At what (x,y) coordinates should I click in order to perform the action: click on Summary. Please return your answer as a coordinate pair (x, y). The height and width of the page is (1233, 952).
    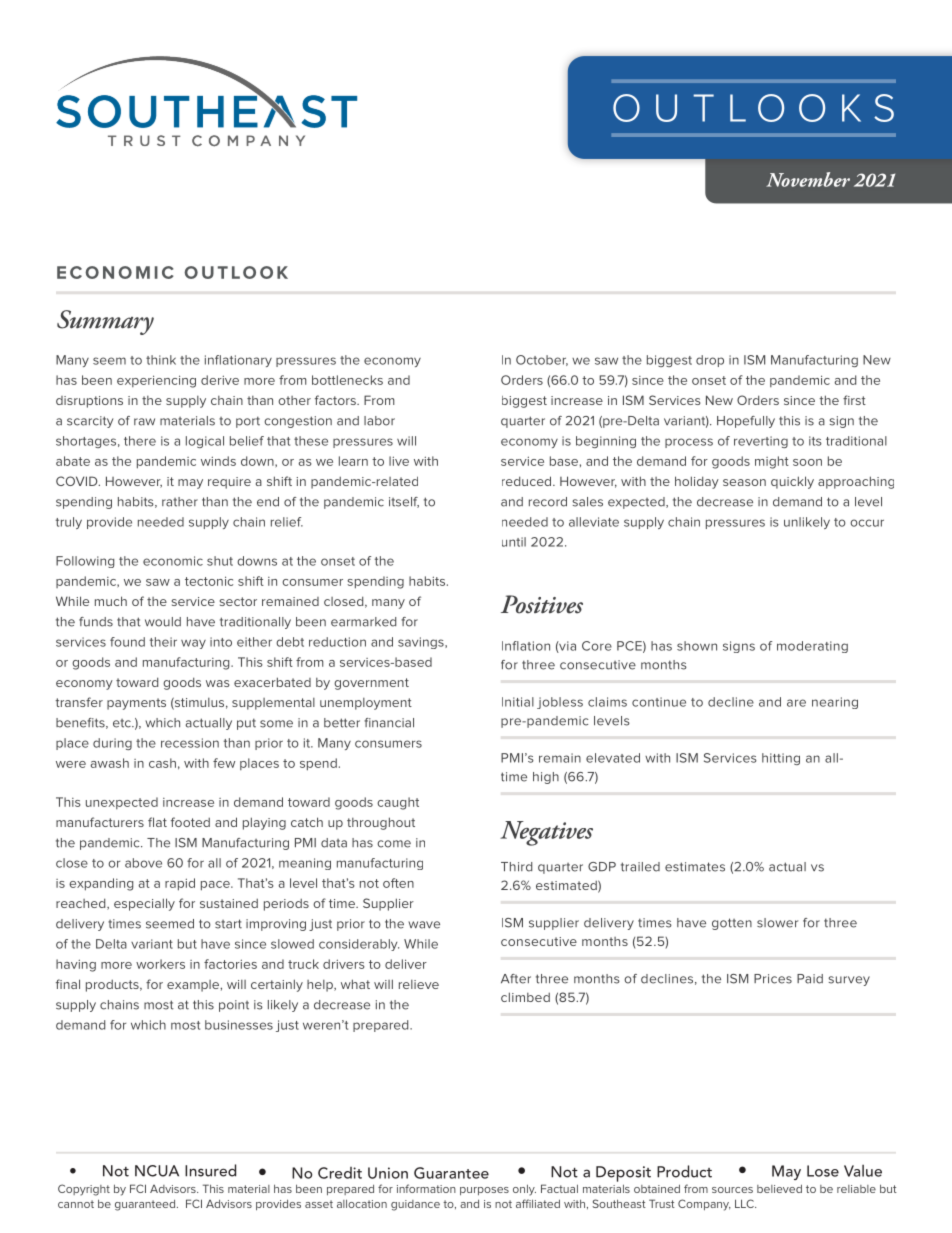
    Looking at the image, I should click on (105, 322).
